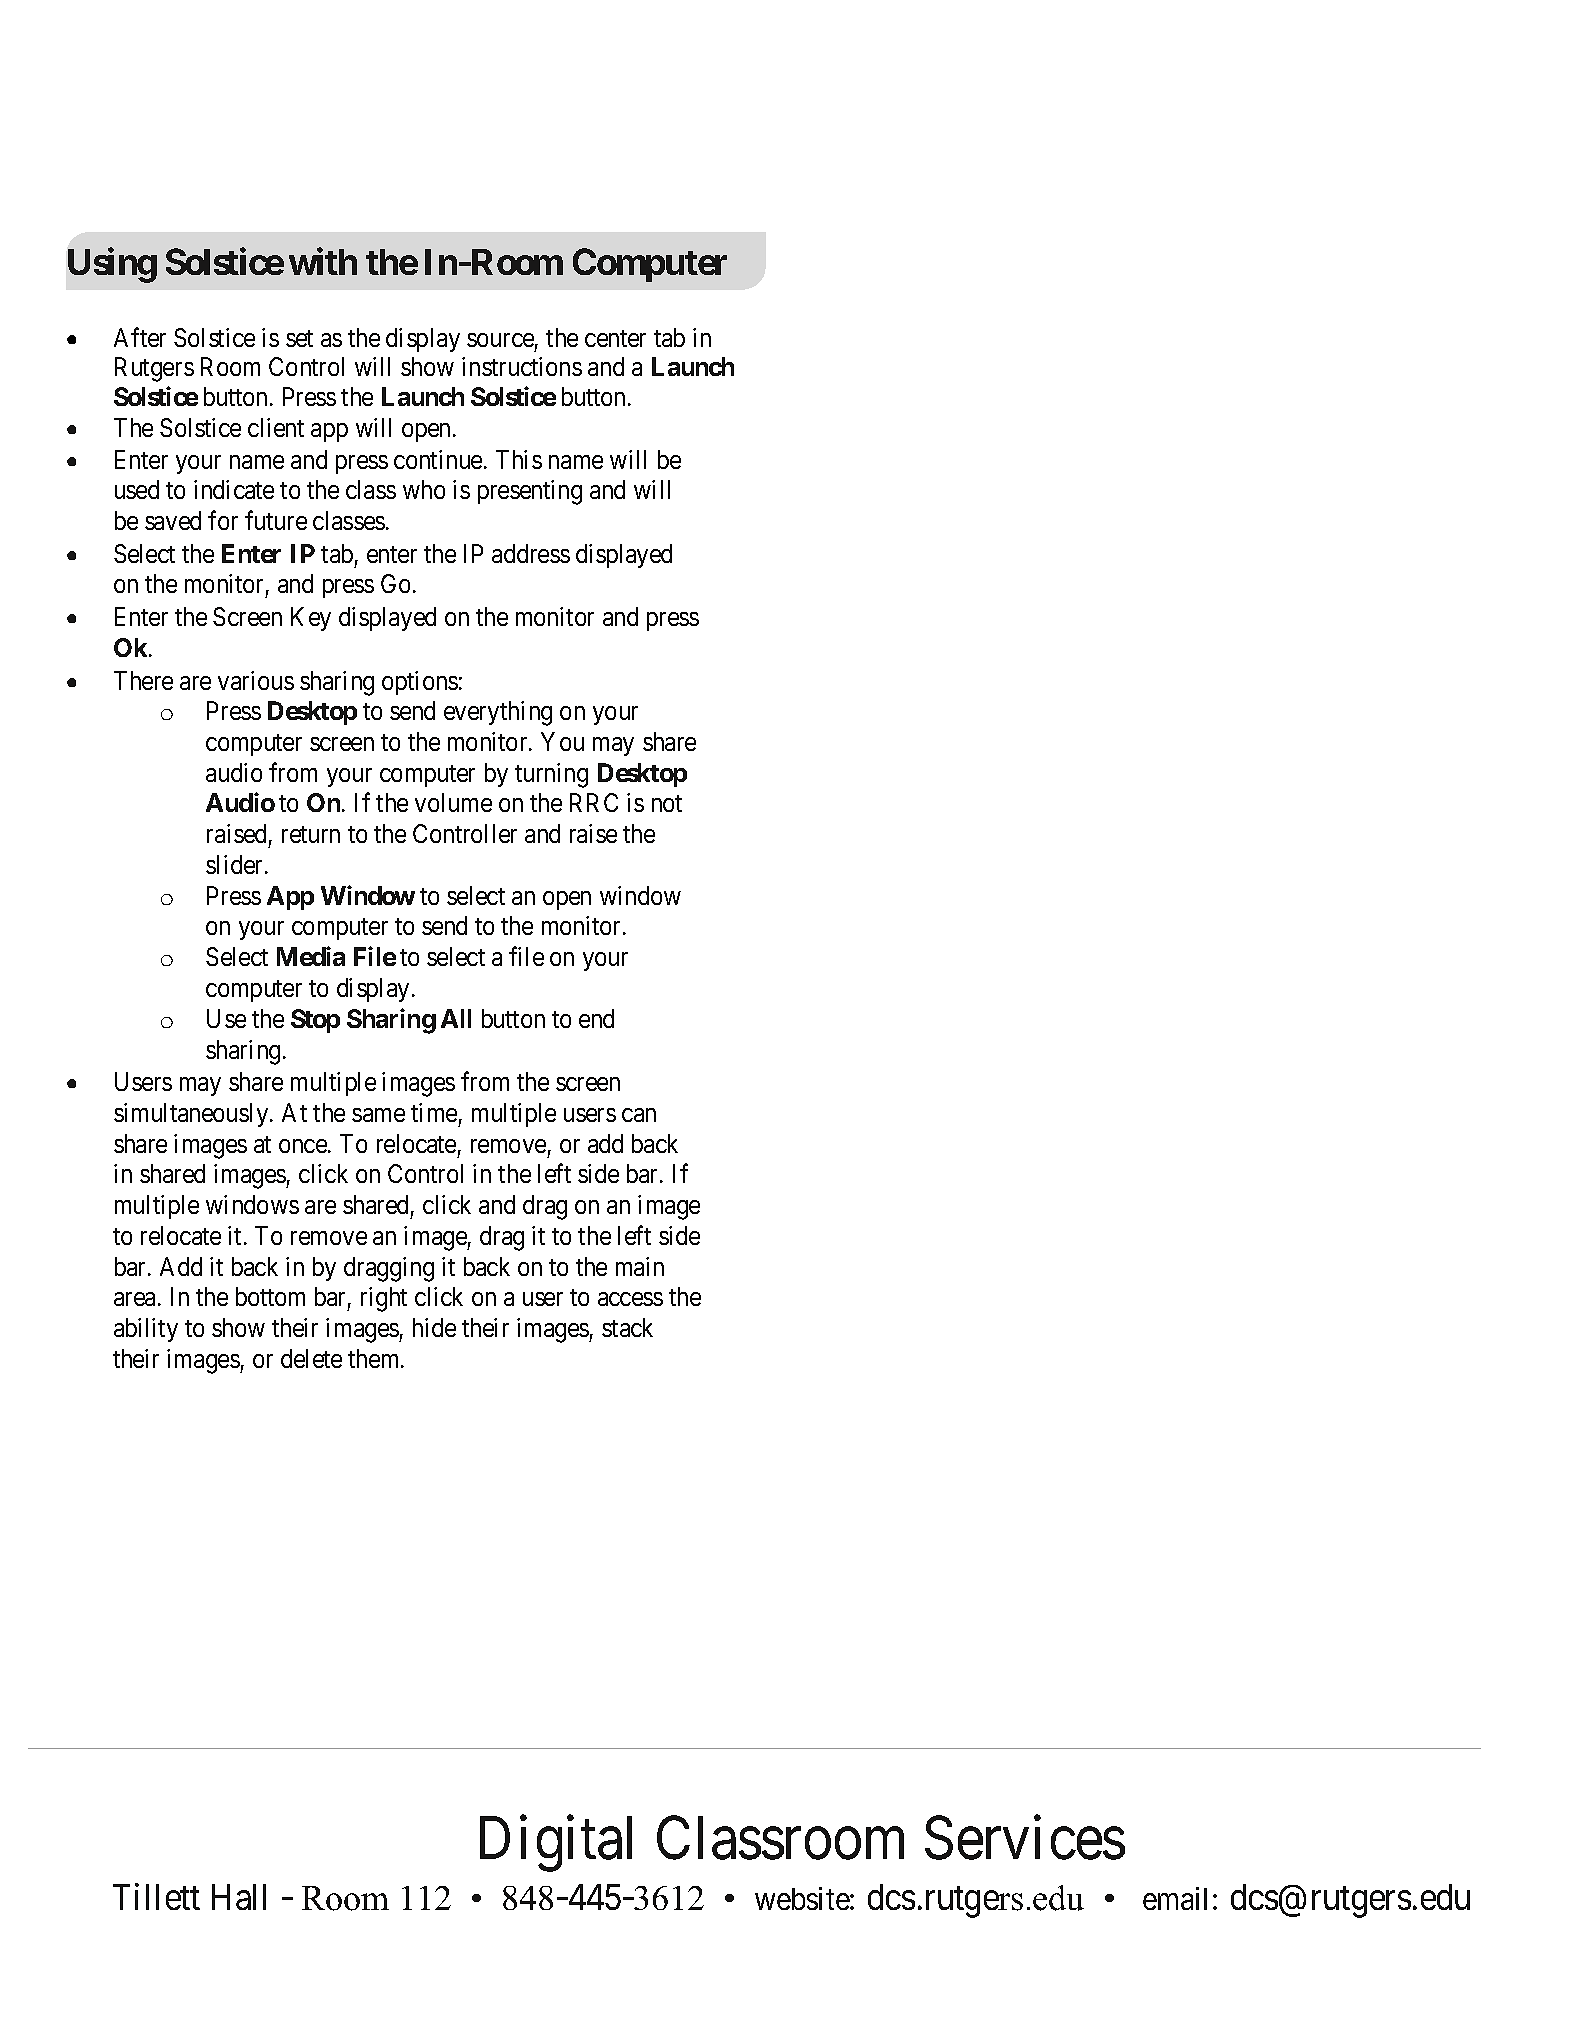 The image size is (1577, 2041). Describe the element at coordinates (299, 338) in the page. I see `set` at that location.
